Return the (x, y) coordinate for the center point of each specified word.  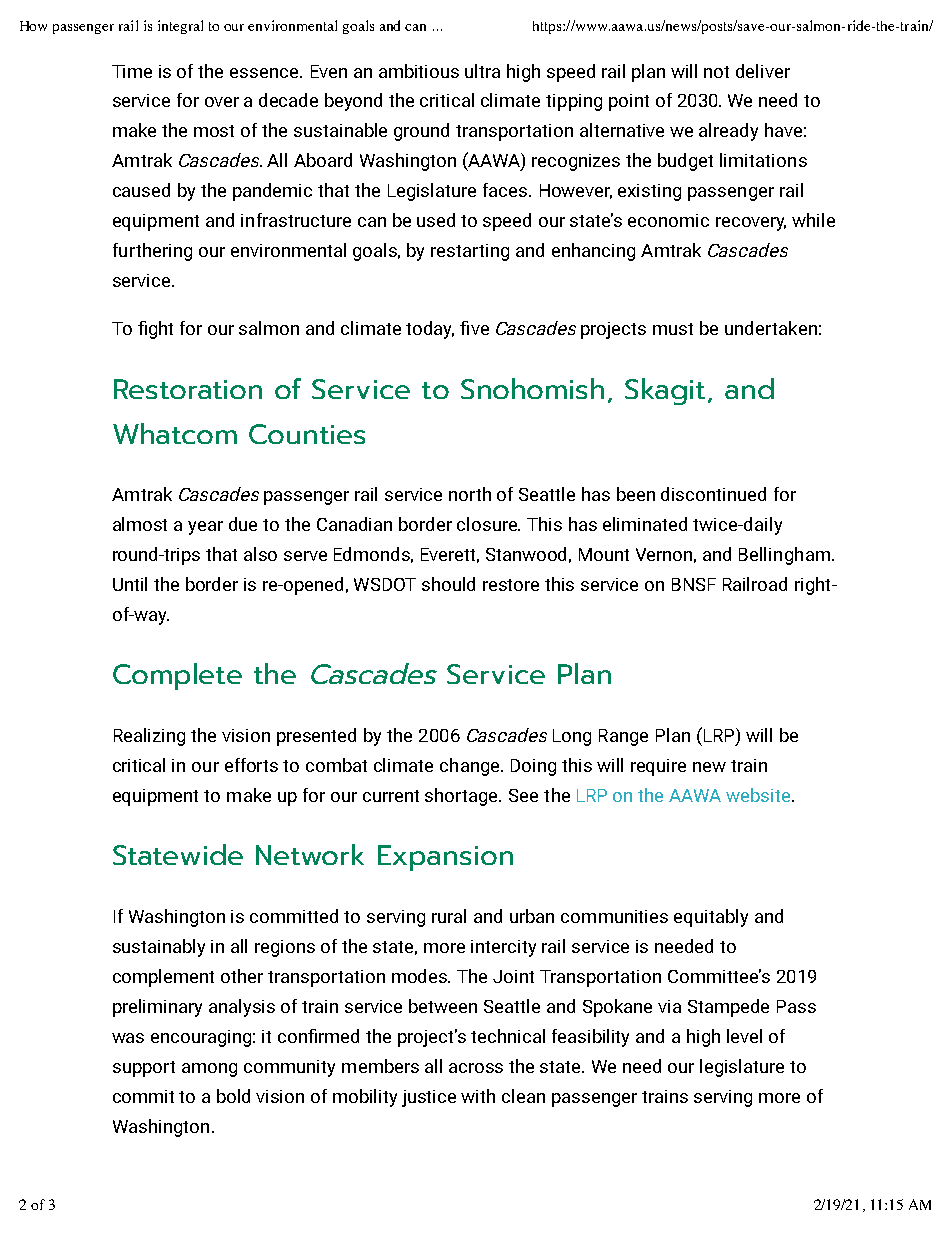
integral (180, 27)
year (205, 528)
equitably (711, 918)
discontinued (713, 494)
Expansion (445, 858)
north (470, 494)
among (209, 1070)
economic (668, 220)
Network (310, 854)
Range (623, 737)
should (448, 584)
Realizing (149, 737)
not (716, 72)
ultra (482, 71)
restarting (470, 252)
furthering (152, 252)
